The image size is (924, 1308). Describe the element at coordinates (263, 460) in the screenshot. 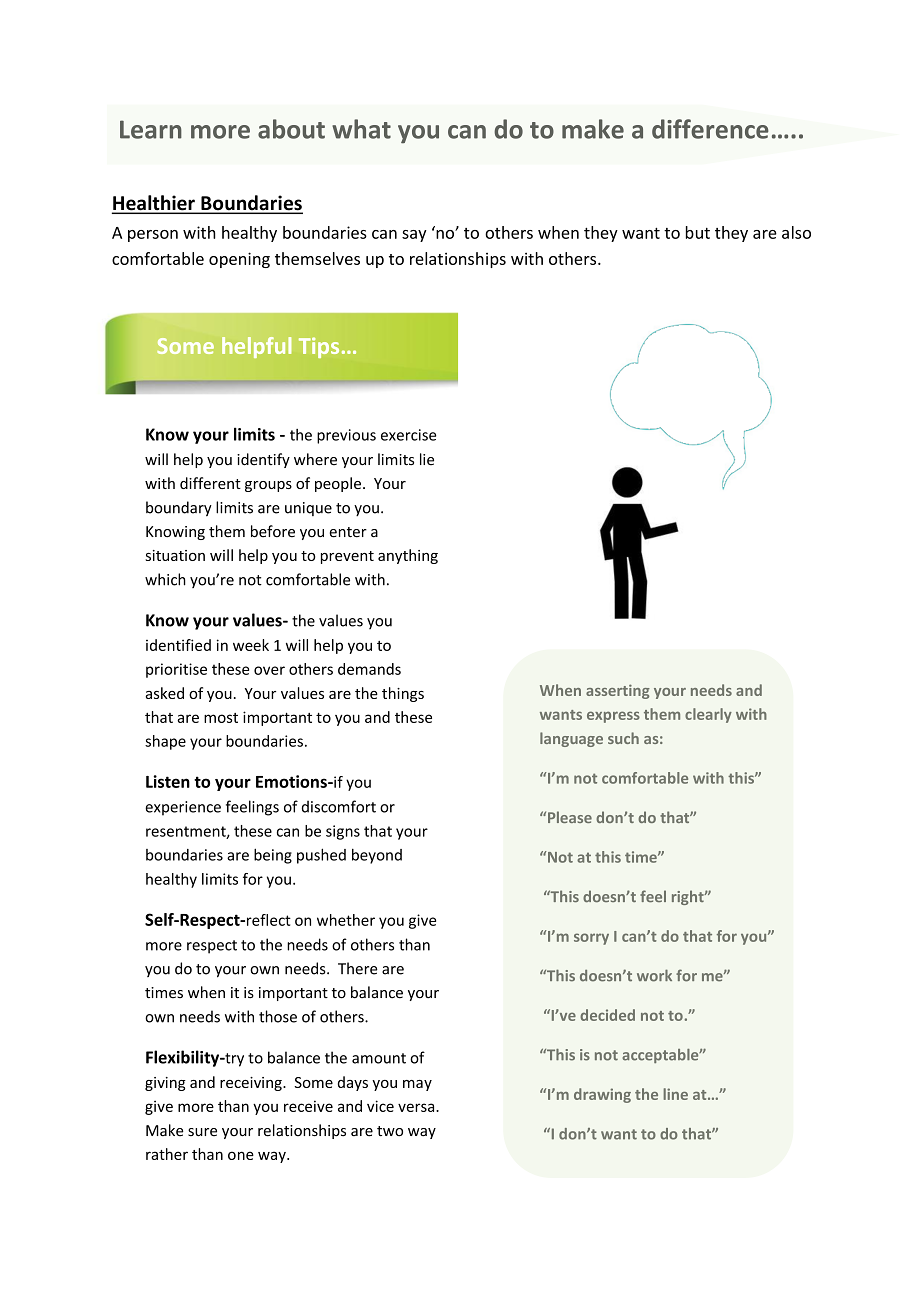

I see `identify` at that location.
